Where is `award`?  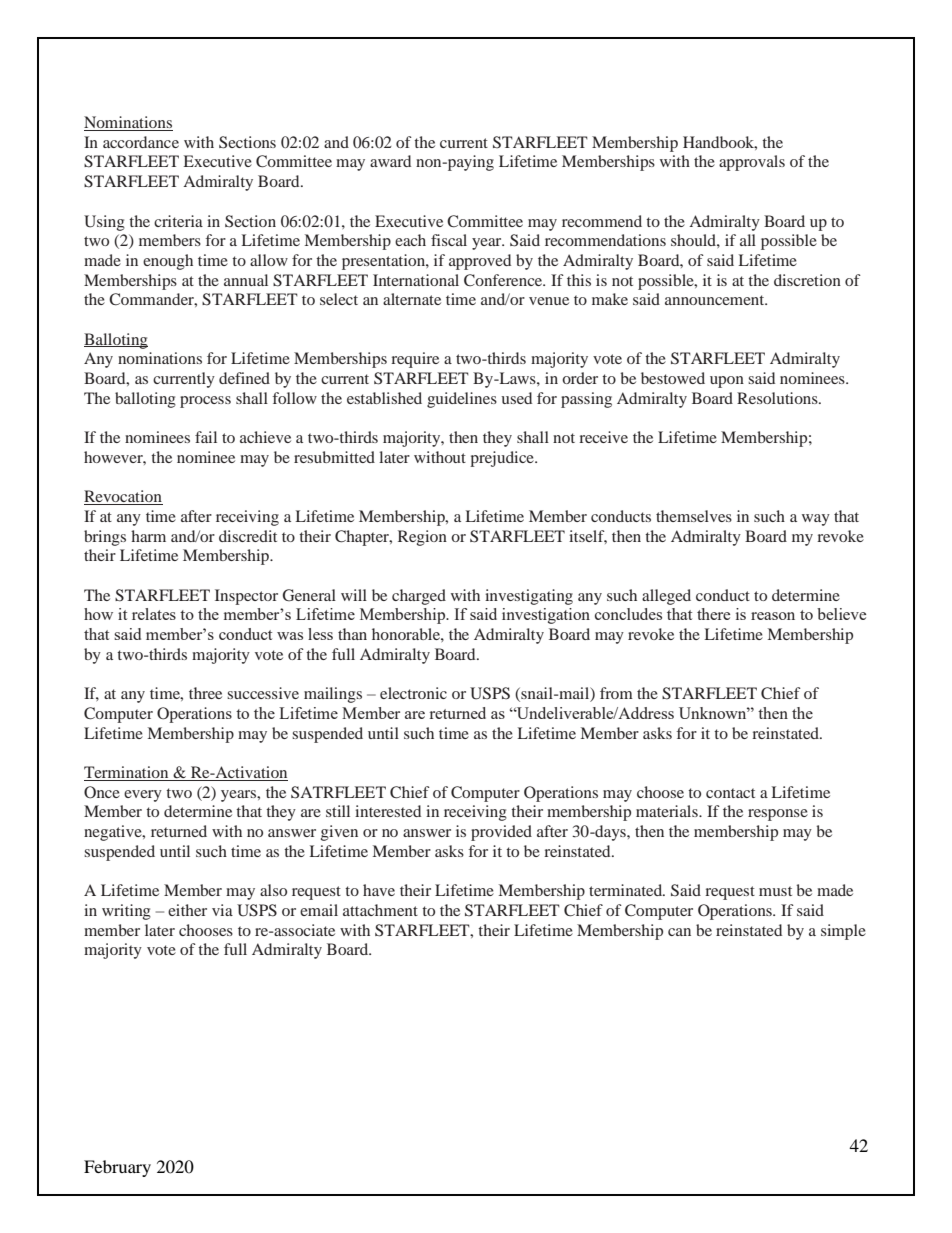
award is located at coordinates (390, 161).
